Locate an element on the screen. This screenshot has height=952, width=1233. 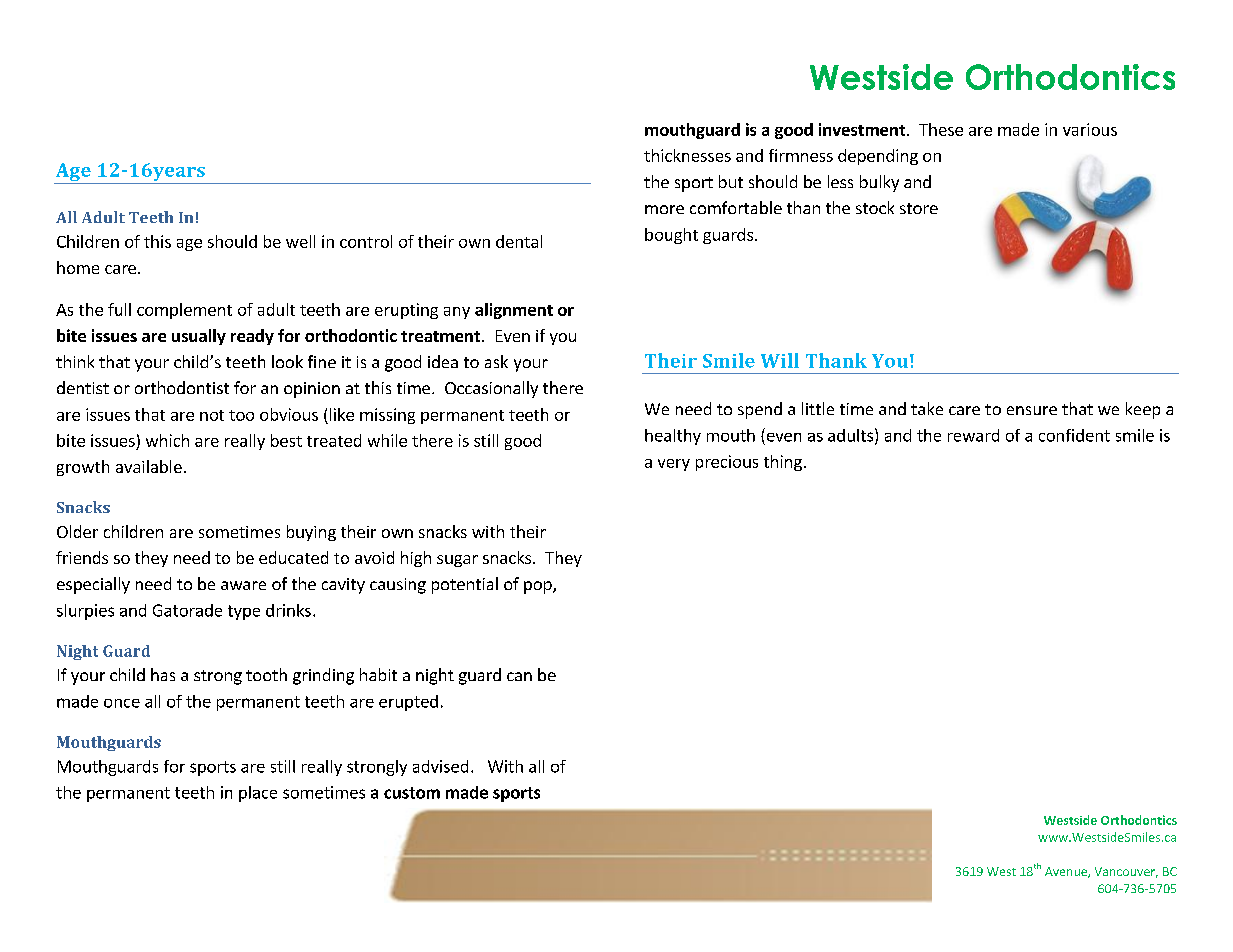
available is located at coordinates (149, 466).
